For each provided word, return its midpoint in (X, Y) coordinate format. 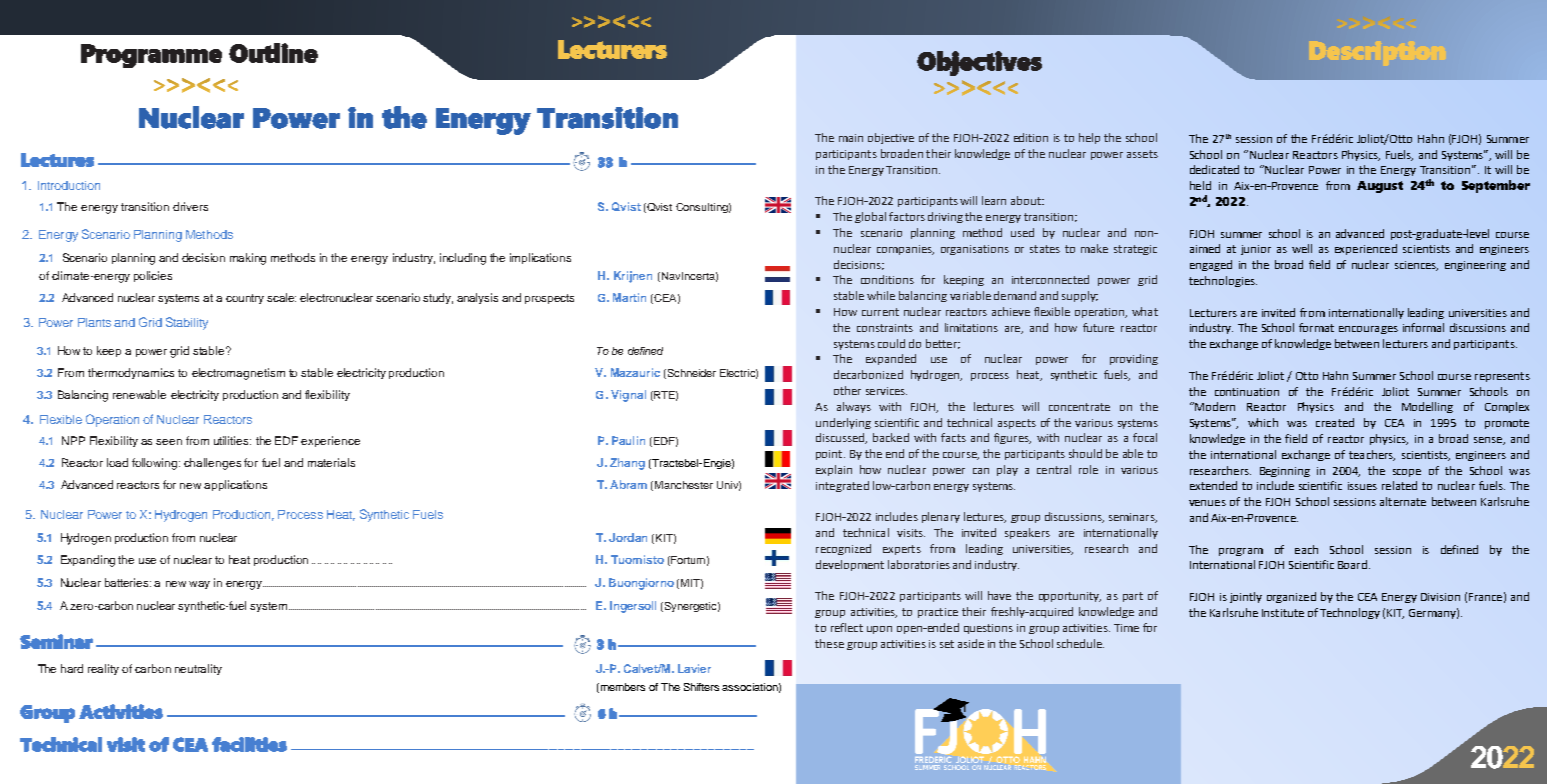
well (1302, 248)
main (851, 138)
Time (1126, 628)
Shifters (701, 687)
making (248, 259)
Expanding (88, 561)
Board (1352, 564)
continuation (1247, 392)
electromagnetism (238, 374)
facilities (249, 744)
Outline (273, 53)
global (870, 217)
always (854, 407)
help (1089, 138)
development (850, 565)
